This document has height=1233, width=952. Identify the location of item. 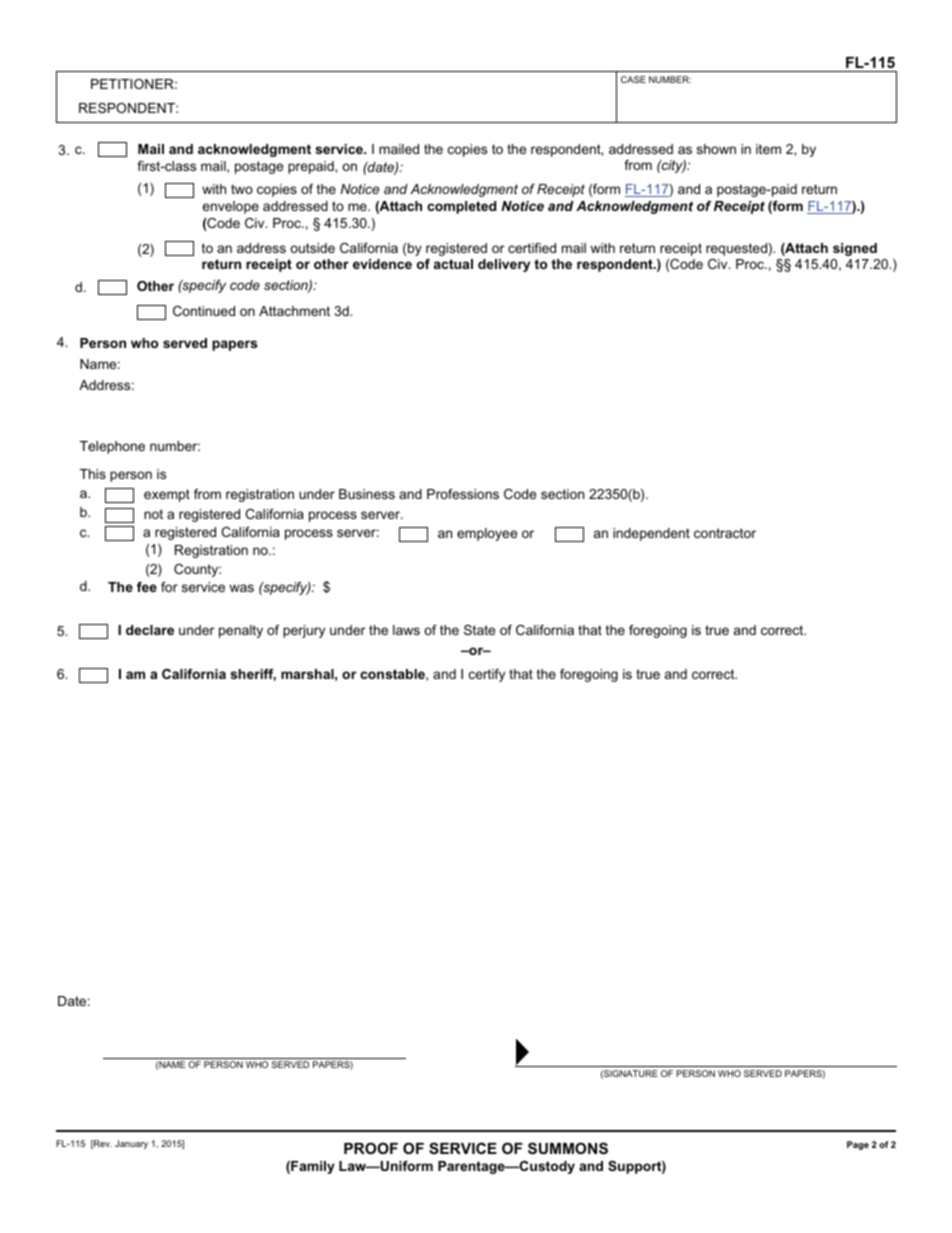
(768, 149).
